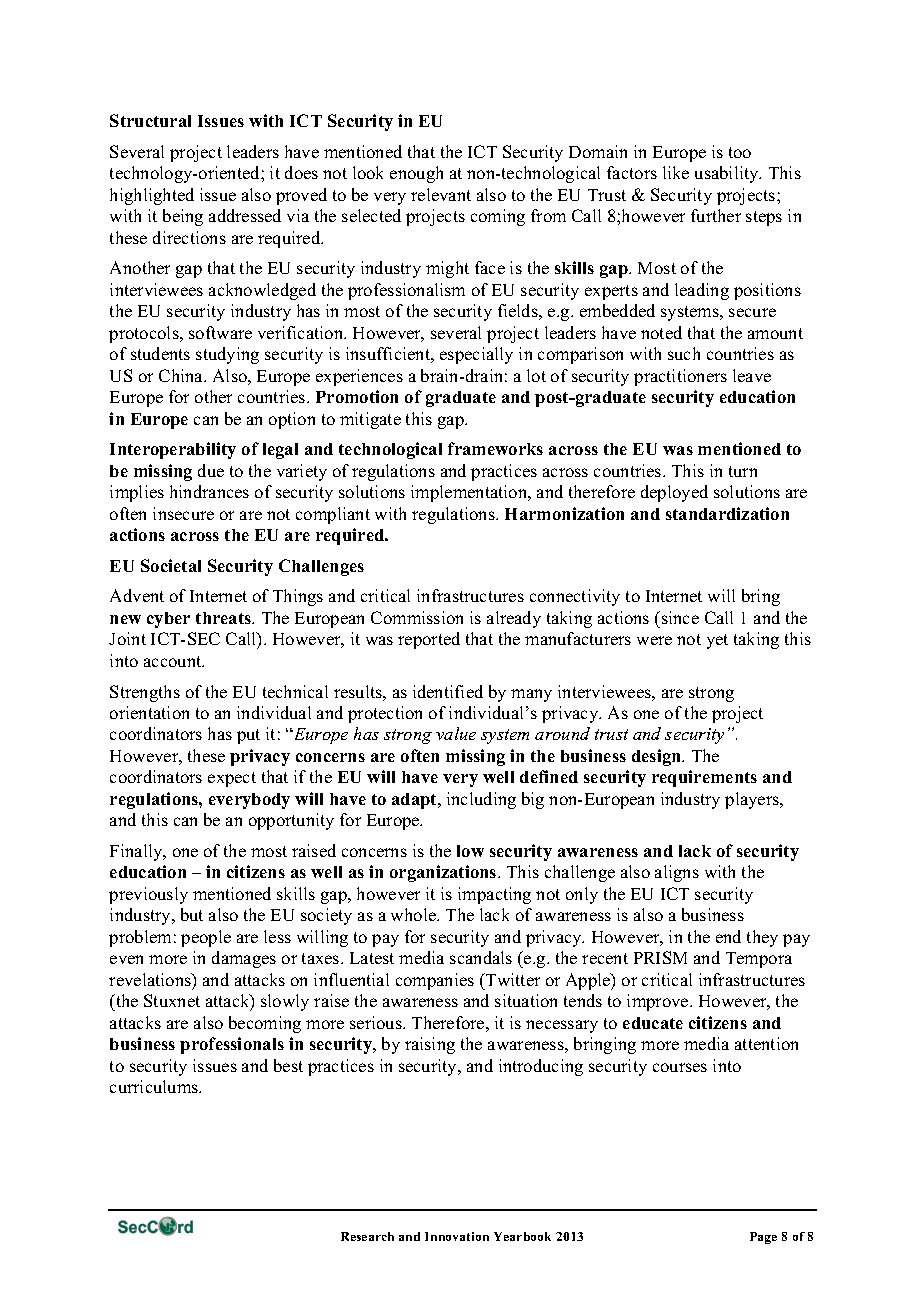  I want to click on curriculums, so click(155, 1086).
